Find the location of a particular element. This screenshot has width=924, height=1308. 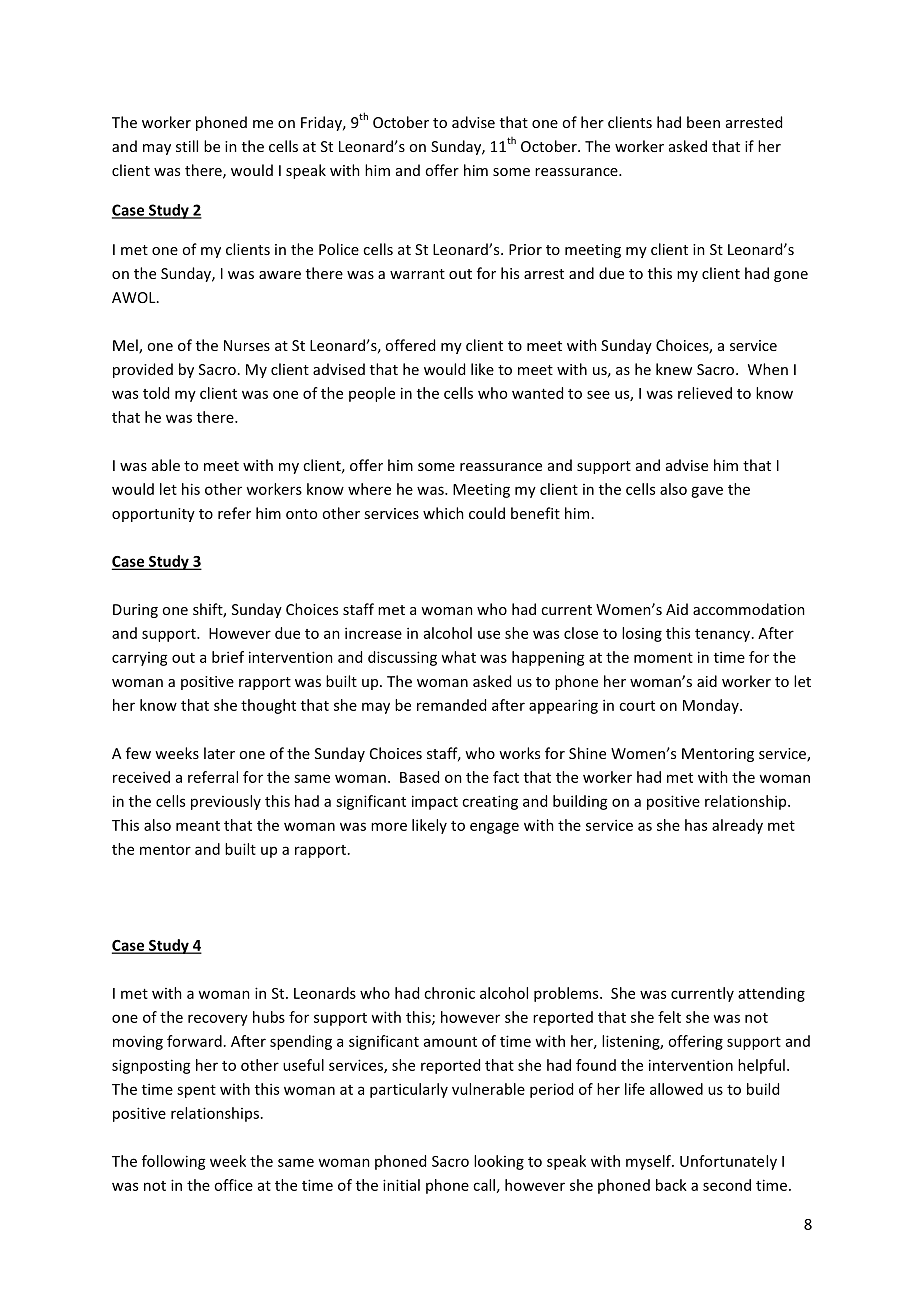

meant is located at coordinates (198, 826).
